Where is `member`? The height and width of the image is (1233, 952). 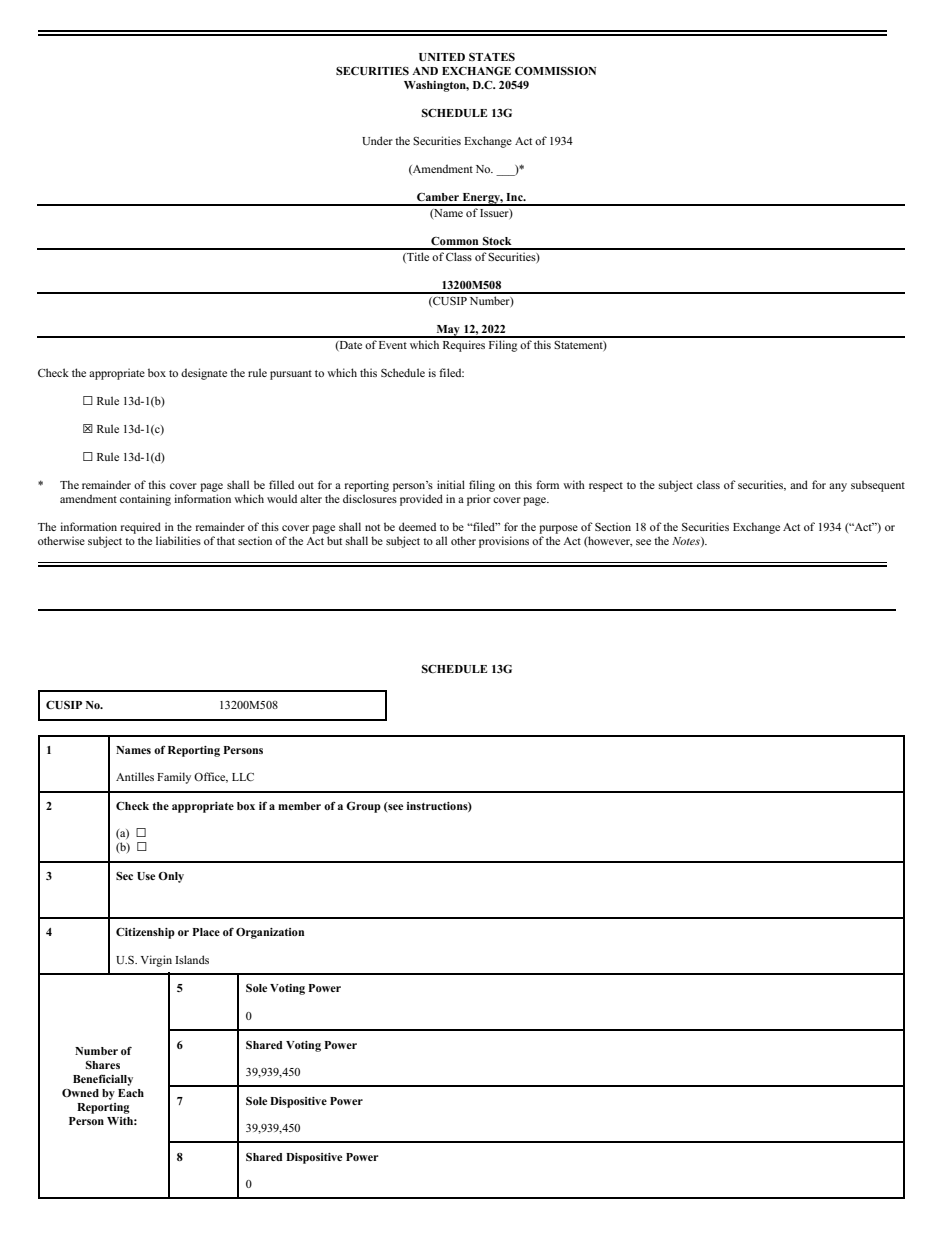
member is located at coordinates (299, 806).
